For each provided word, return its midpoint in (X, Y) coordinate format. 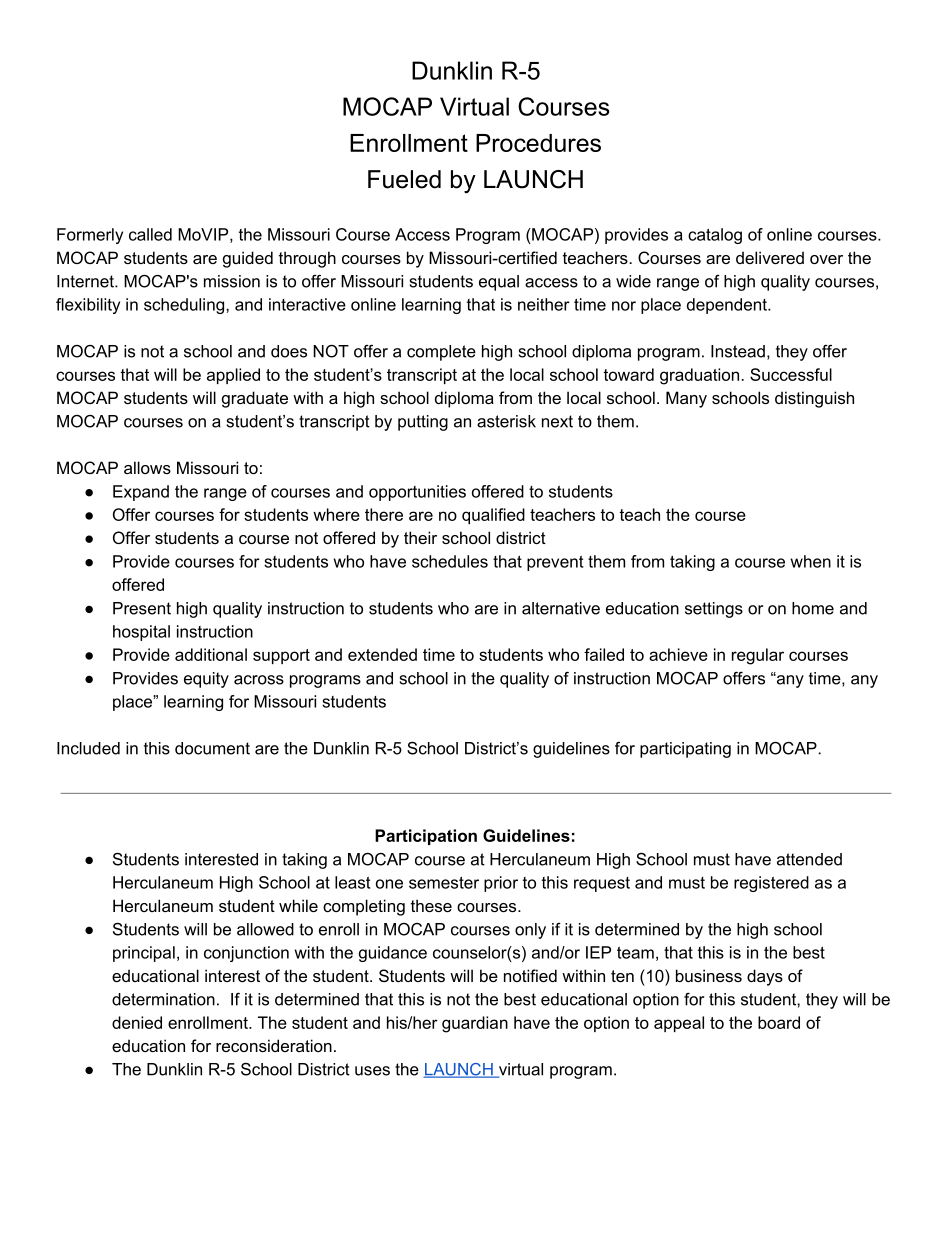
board (779, 1022)
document (212, 748)
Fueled (404, 179)
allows (147, 467)
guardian (475, 1024)
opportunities (417, 493)
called (150, 234)
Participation (426, 837)
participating (685, 750)
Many (686, 399)
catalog (715, 236)
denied (137, 1022)
